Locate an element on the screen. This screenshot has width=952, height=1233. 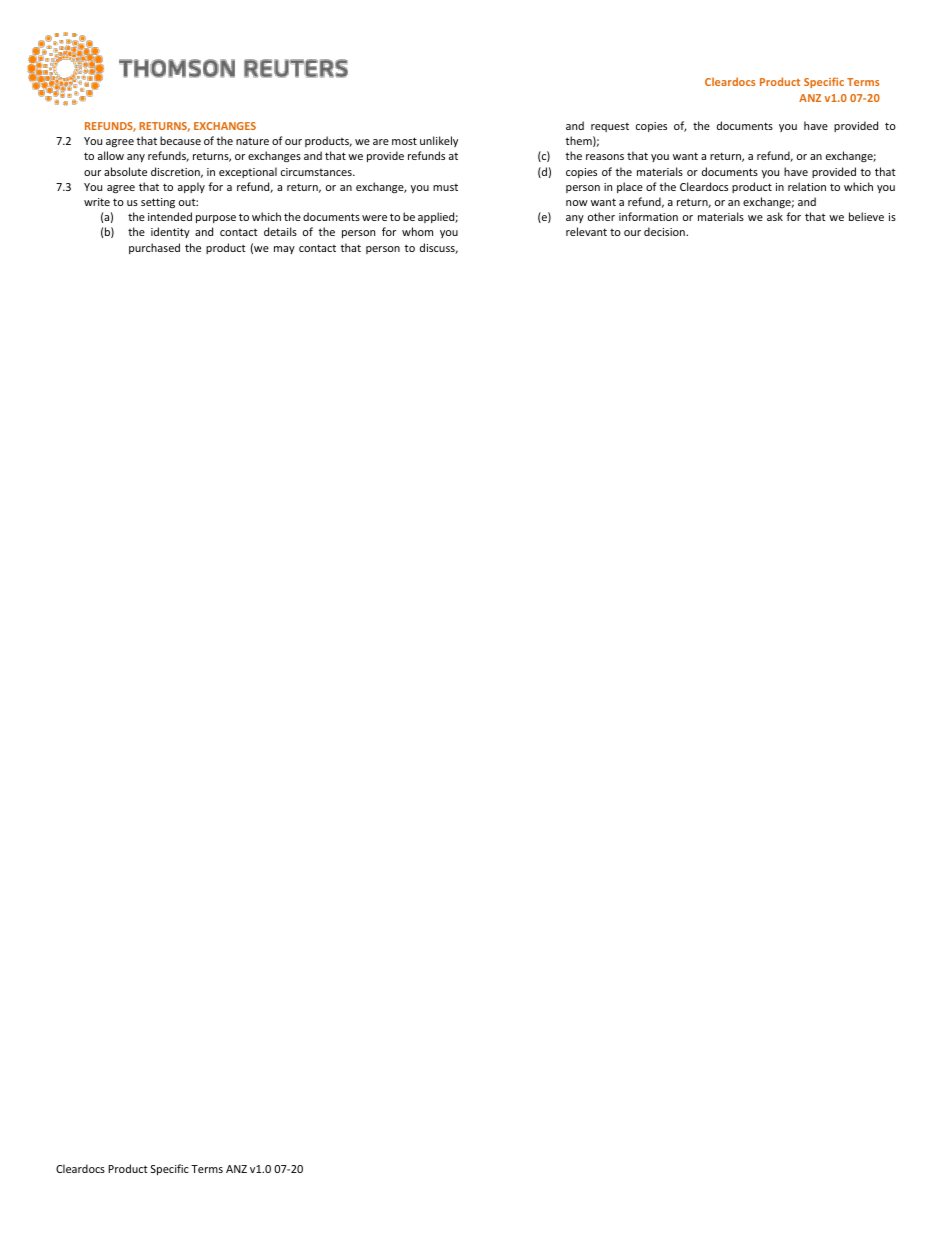
exceptional is located at coordinates (248, 172).
